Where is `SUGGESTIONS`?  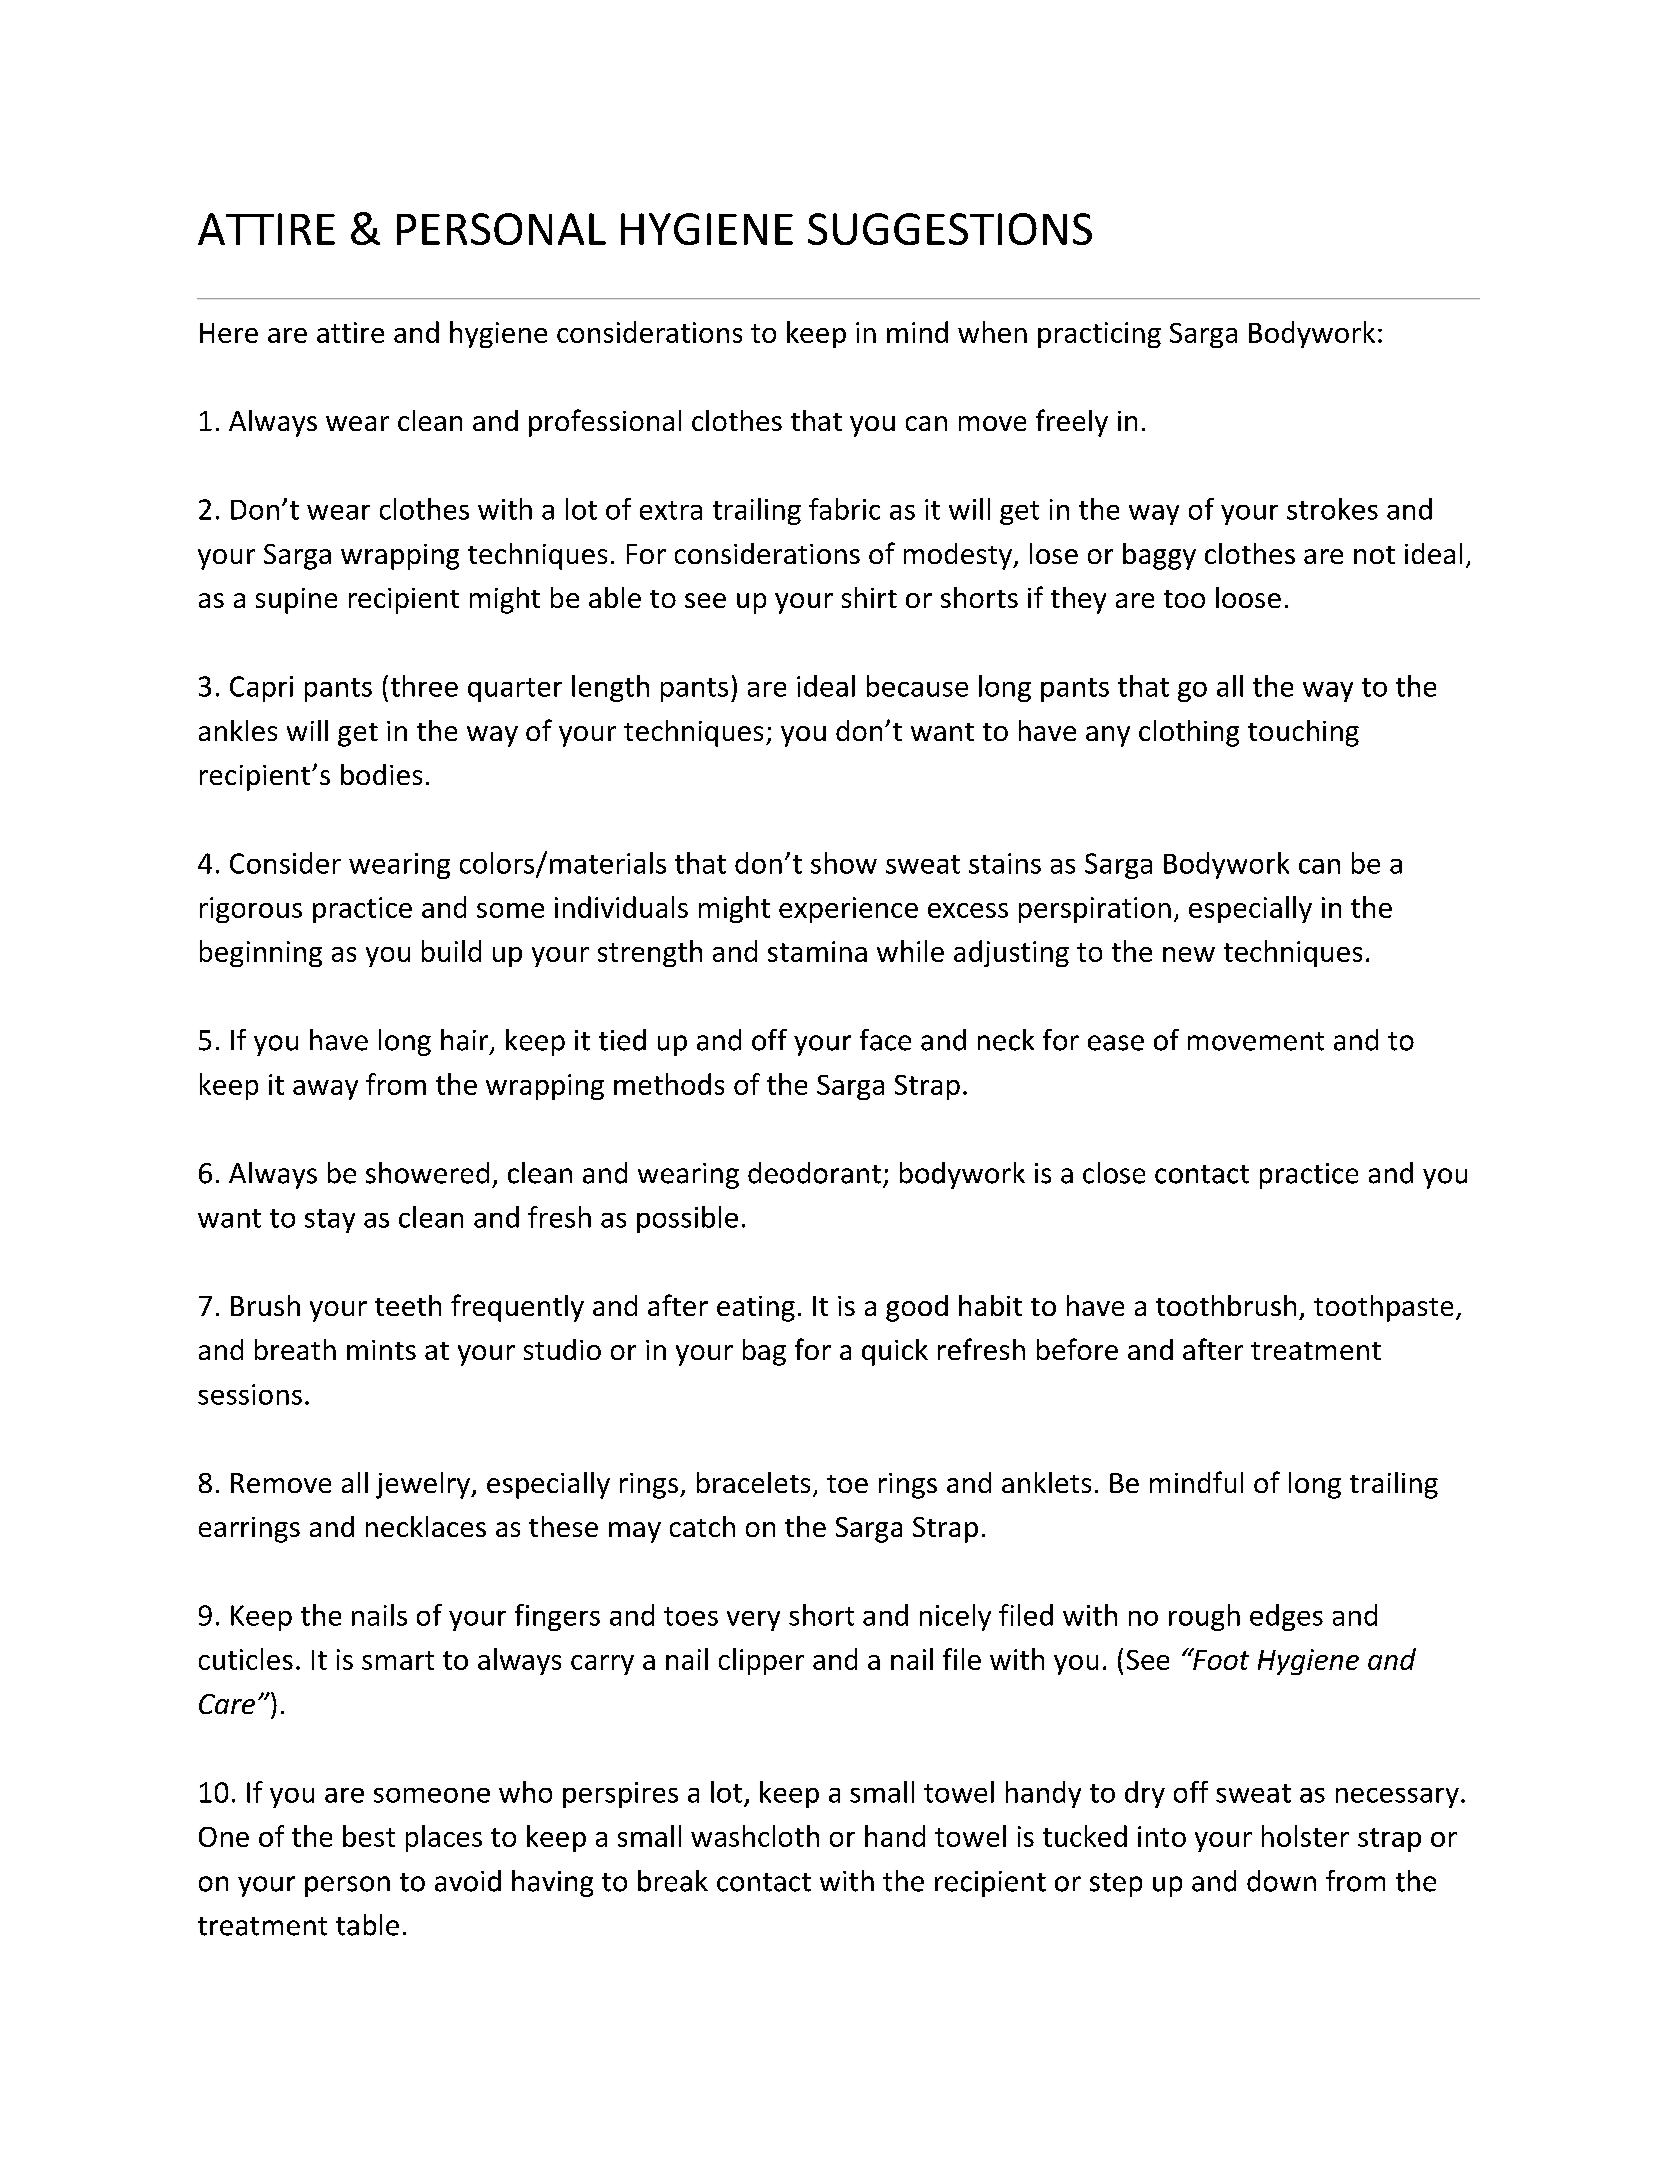 SUGGESTIONS is located at coordinates (950, 229).
